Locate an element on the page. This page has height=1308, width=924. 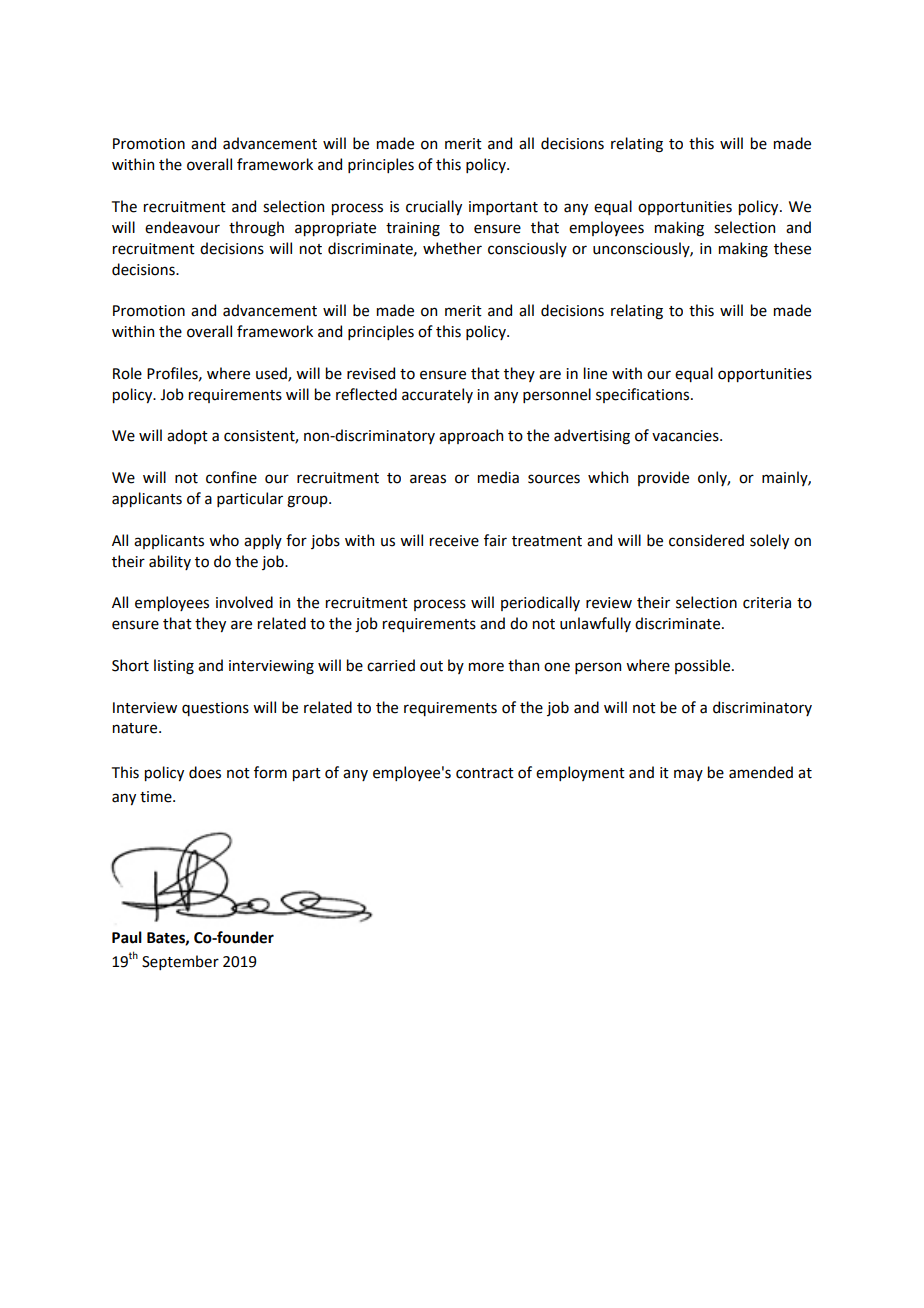
employment is located at coordinates (580, 773).
